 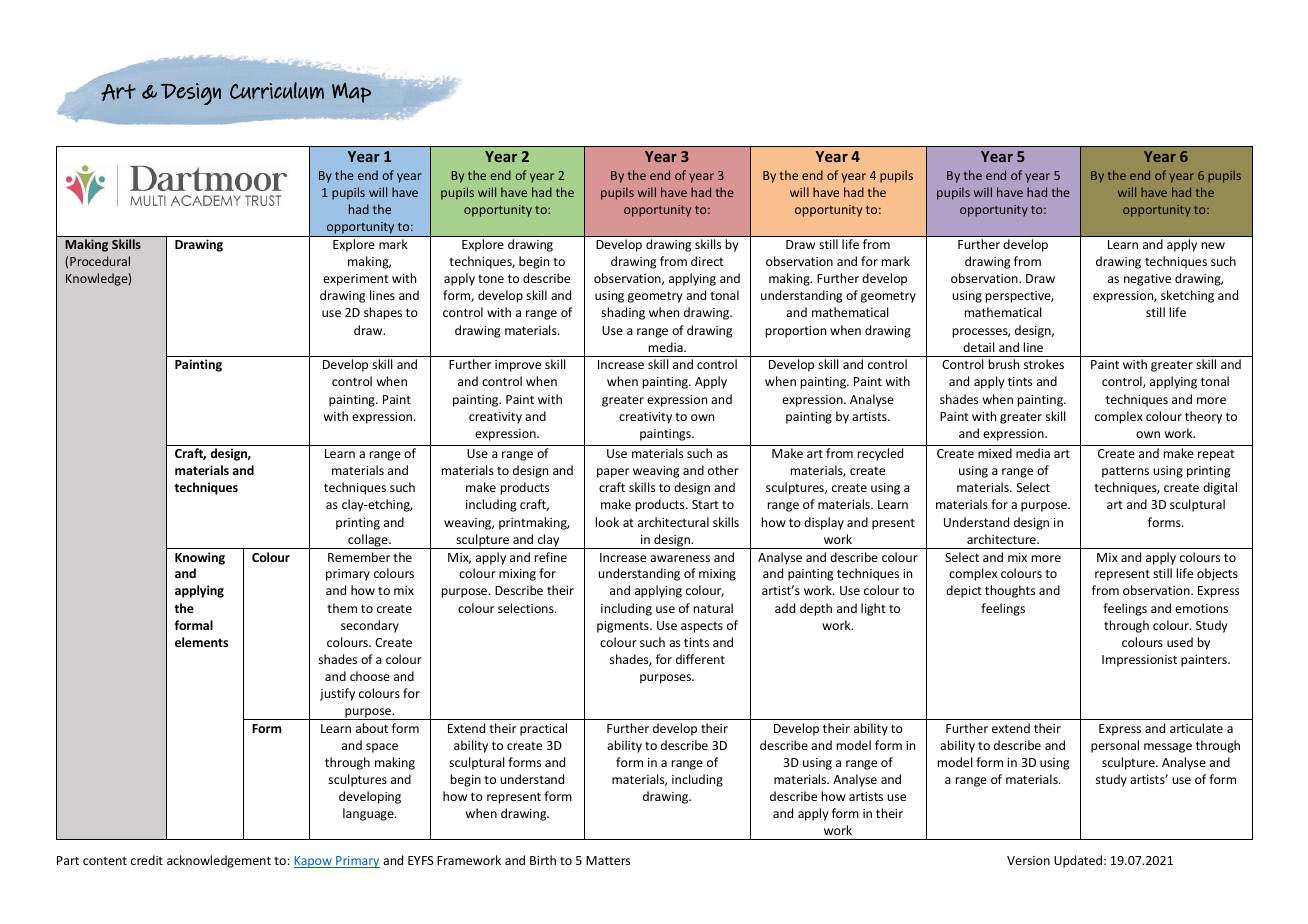 What do you see at coordinates (147, 860) in the screenshot?
I see `credit` at bounding box center [147, 860].
